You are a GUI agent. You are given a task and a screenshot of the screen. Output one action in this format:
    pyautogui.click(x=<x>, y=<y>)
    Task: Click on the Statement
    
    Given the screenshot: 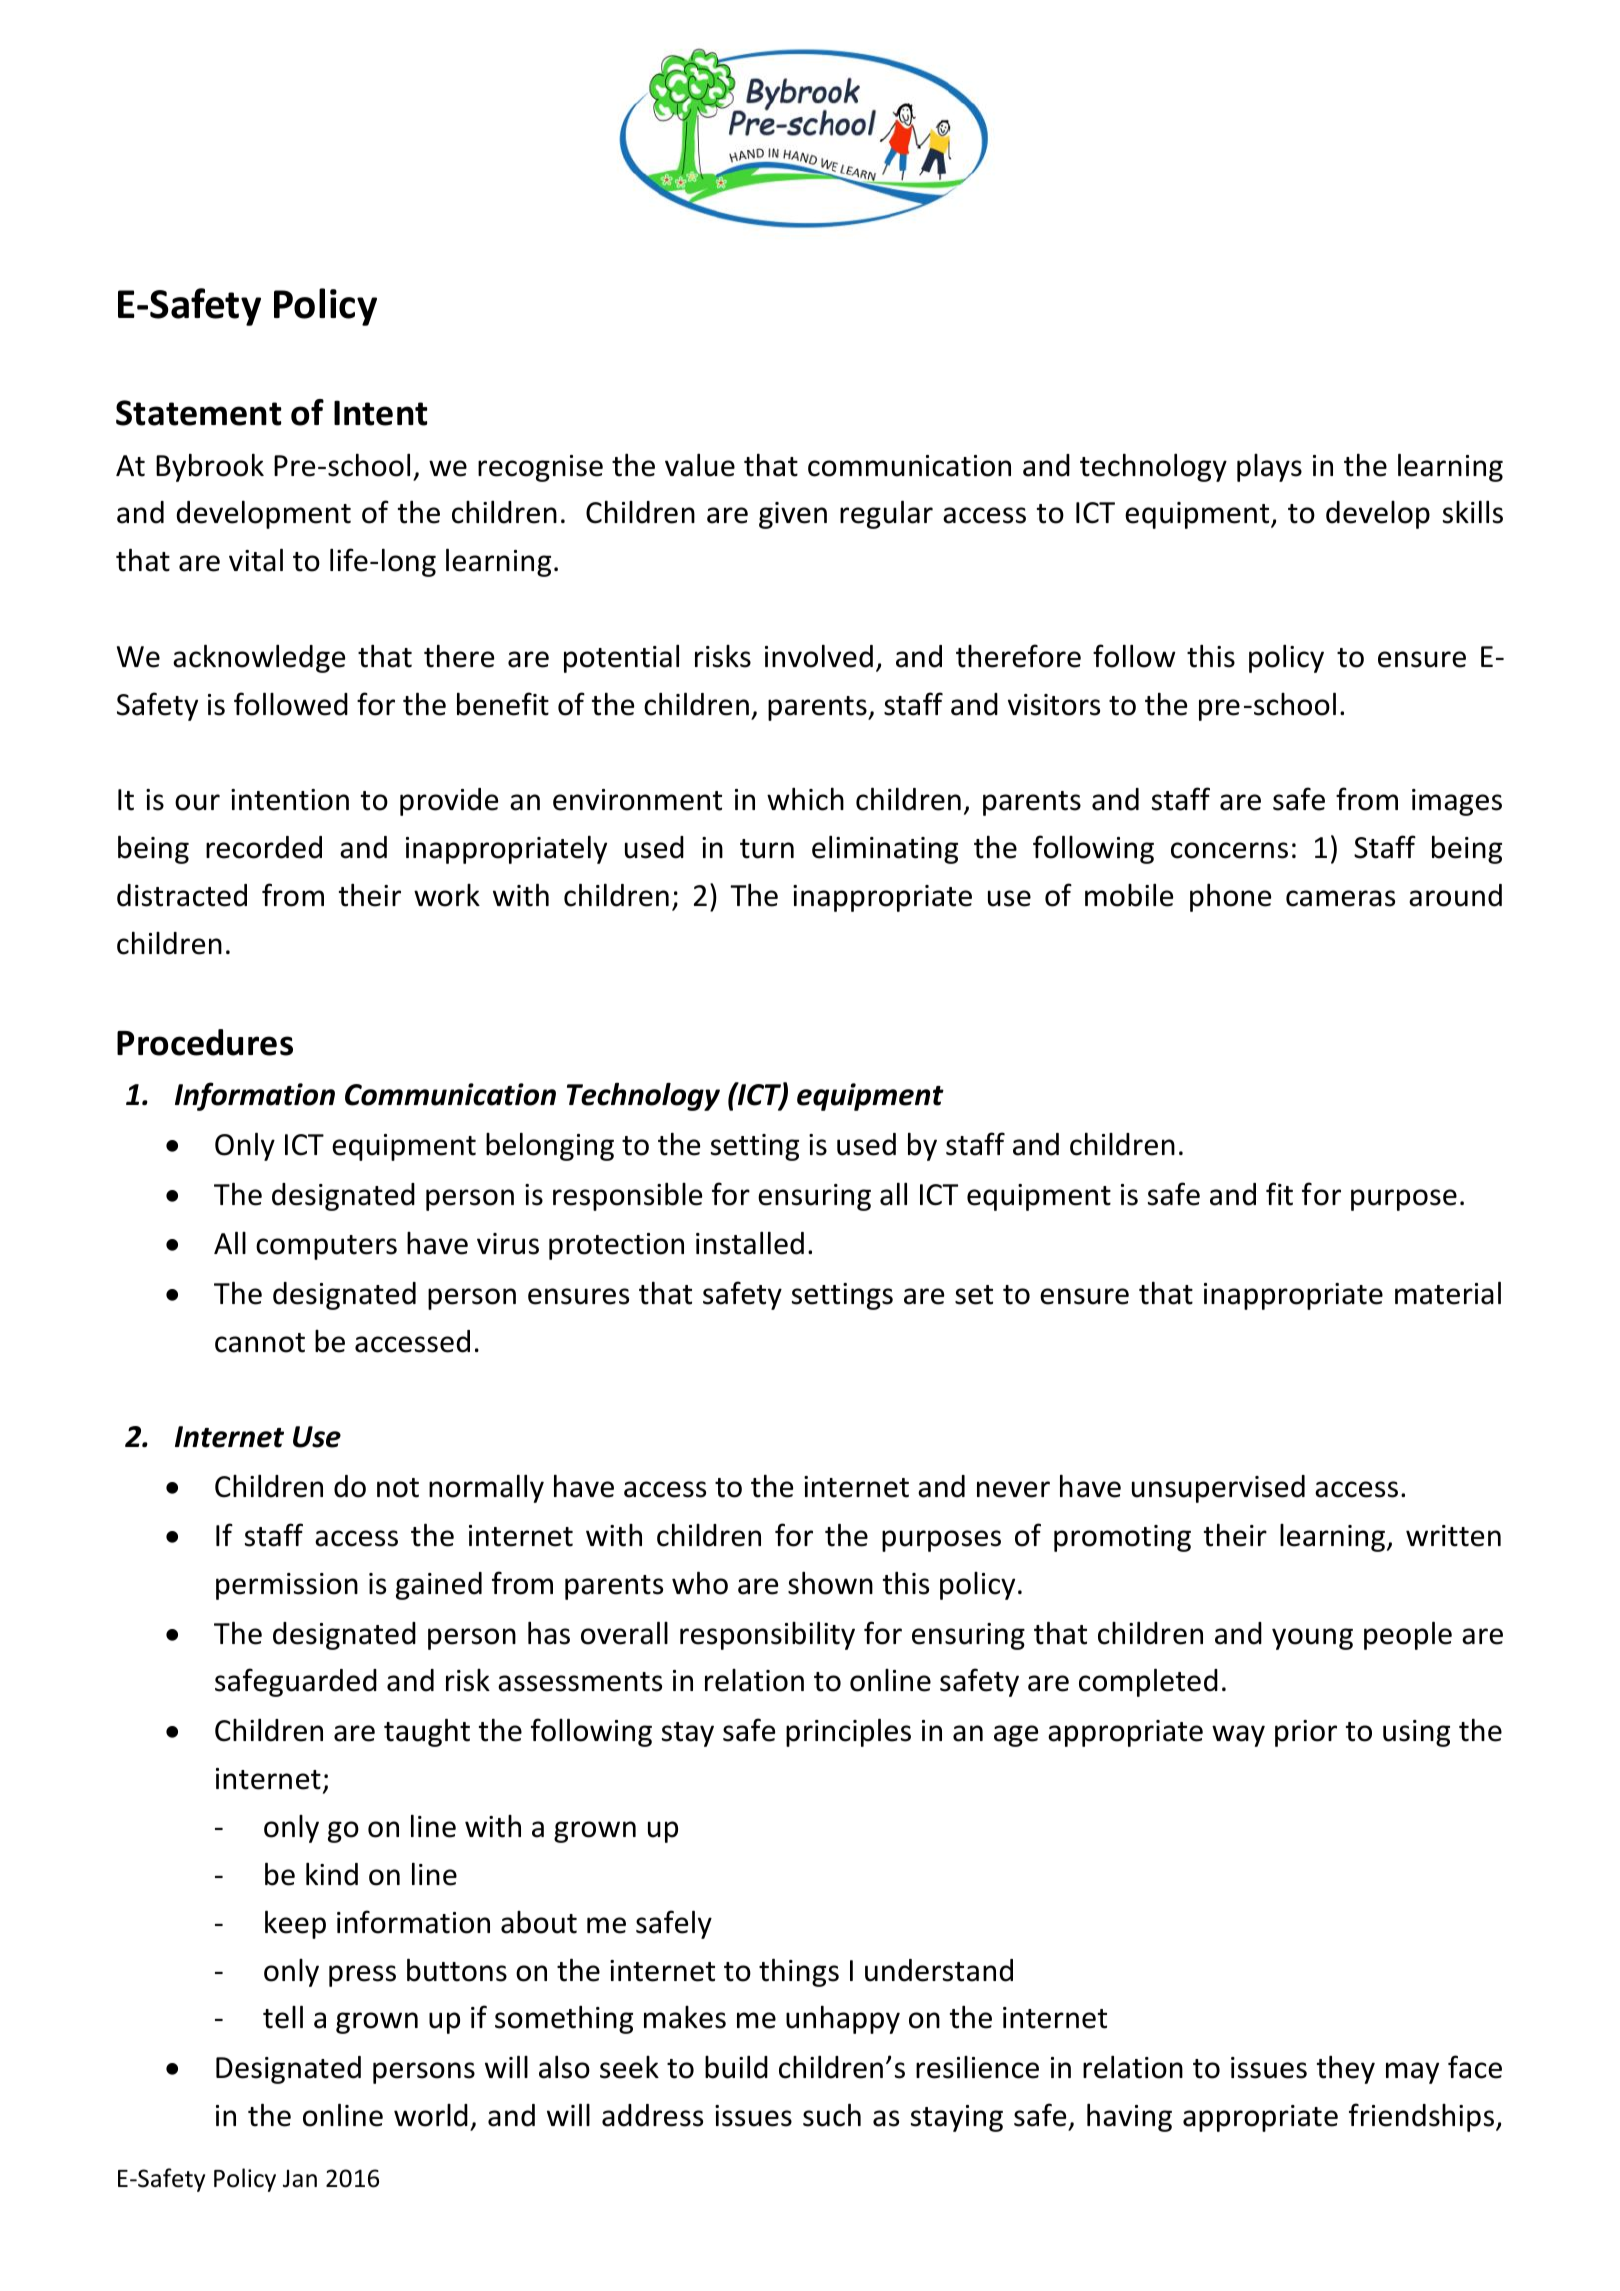 What is the action you would take?
    pyautogui.click(x=198, y=413)
